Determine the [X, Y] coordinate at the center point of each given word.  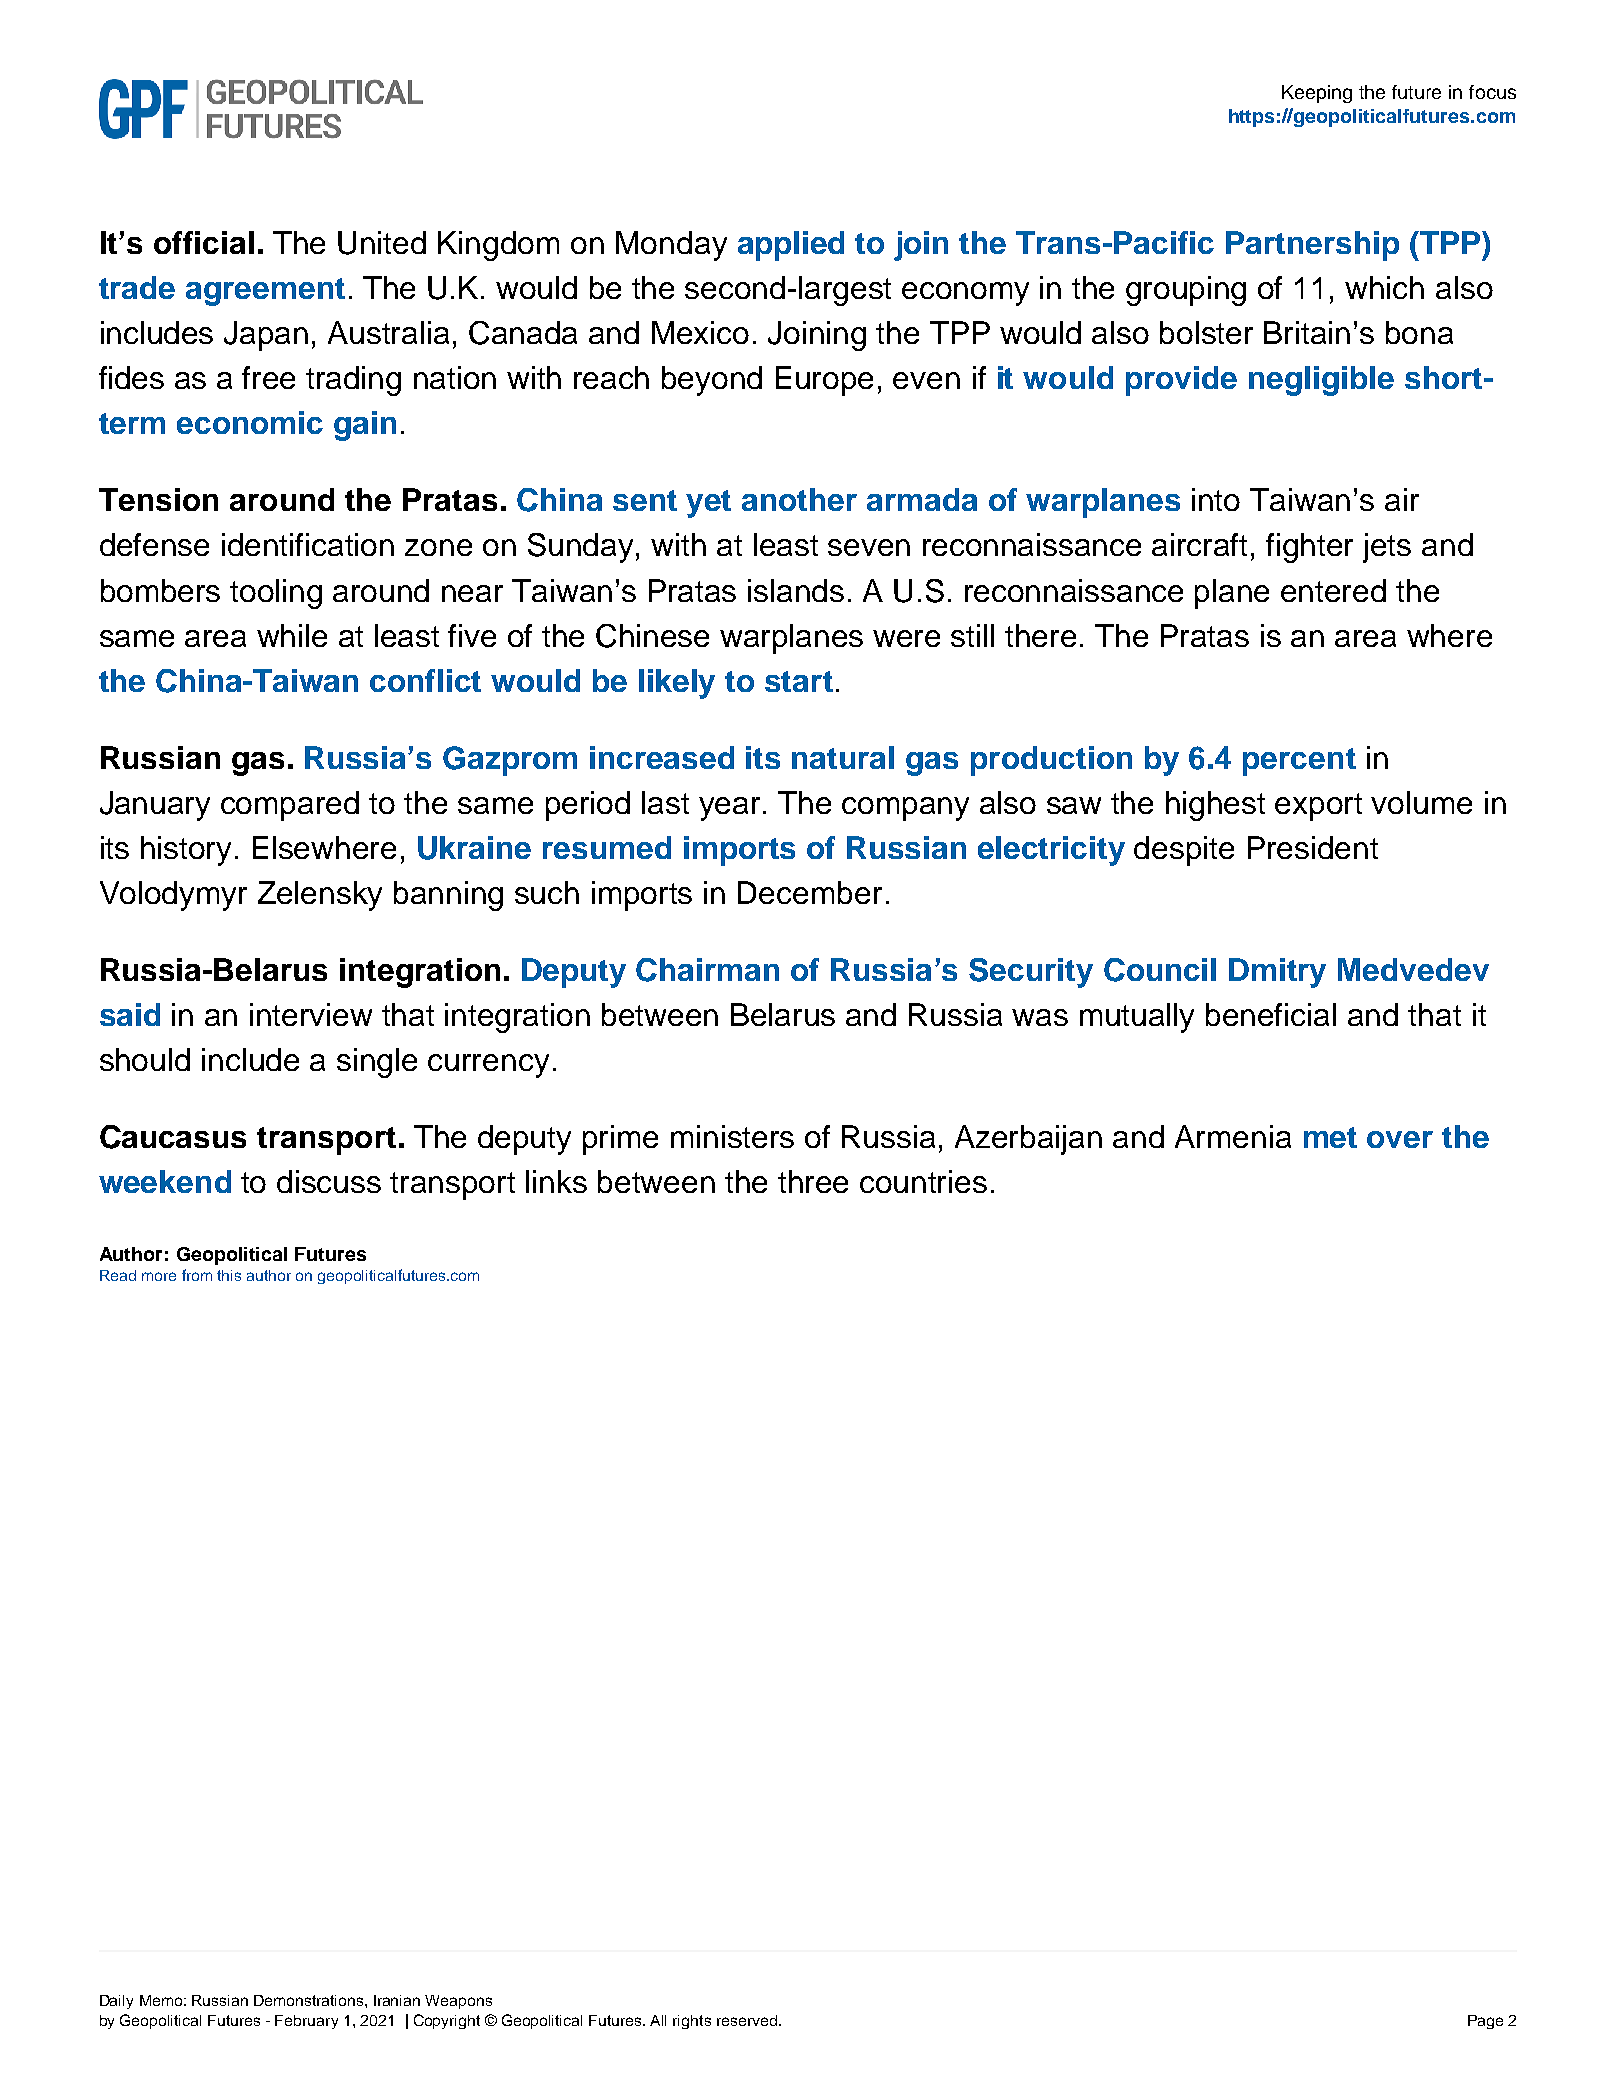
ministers [732, 1136]
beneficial [1271, 1014]
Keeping [1317, 94]
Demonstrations [310, 2000]
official [204, 242]
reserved [747, 2020]
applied [791, 246]
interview [311, 1014]
